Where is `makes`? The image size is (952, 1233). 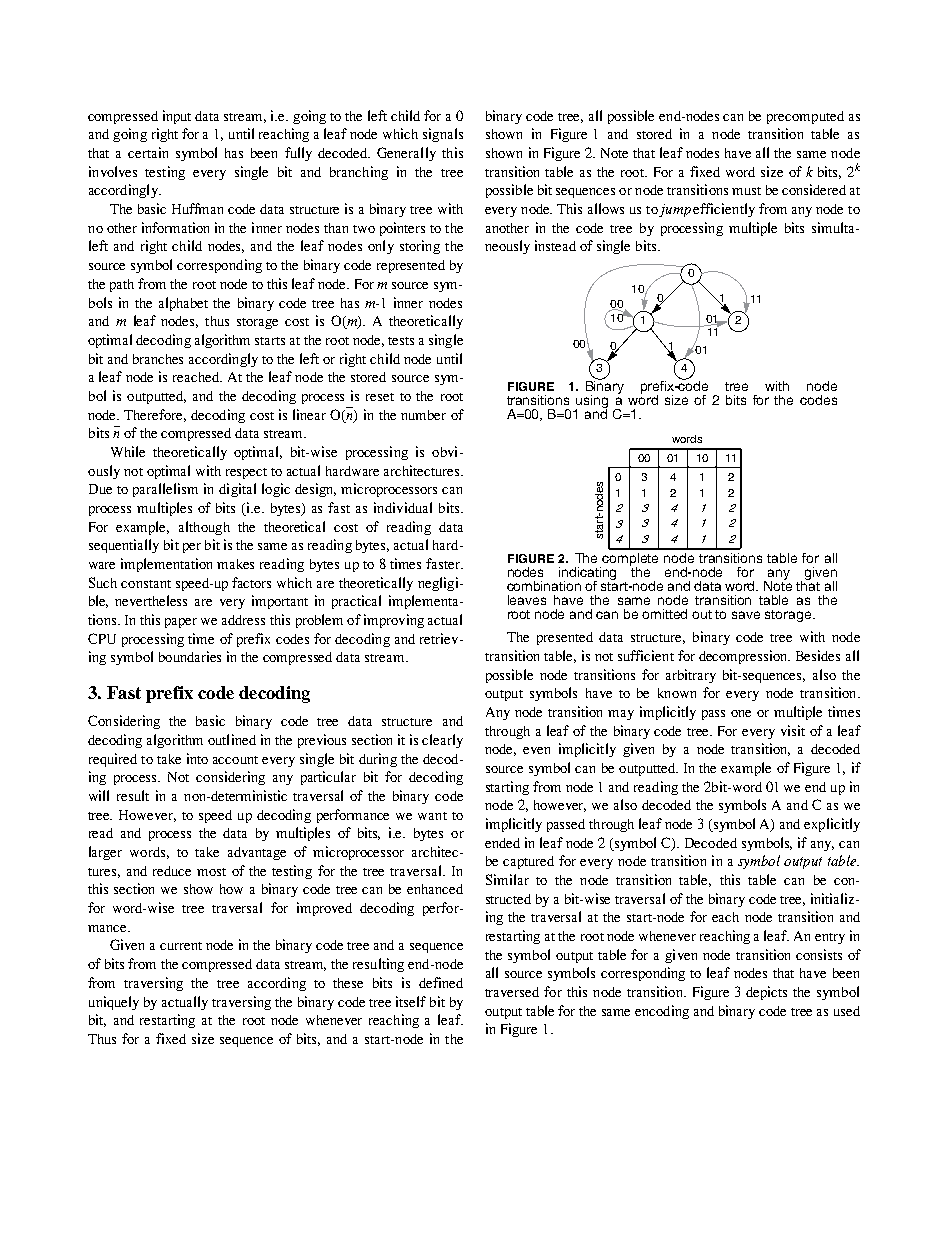 makes is located at coordinates (235, 564).
